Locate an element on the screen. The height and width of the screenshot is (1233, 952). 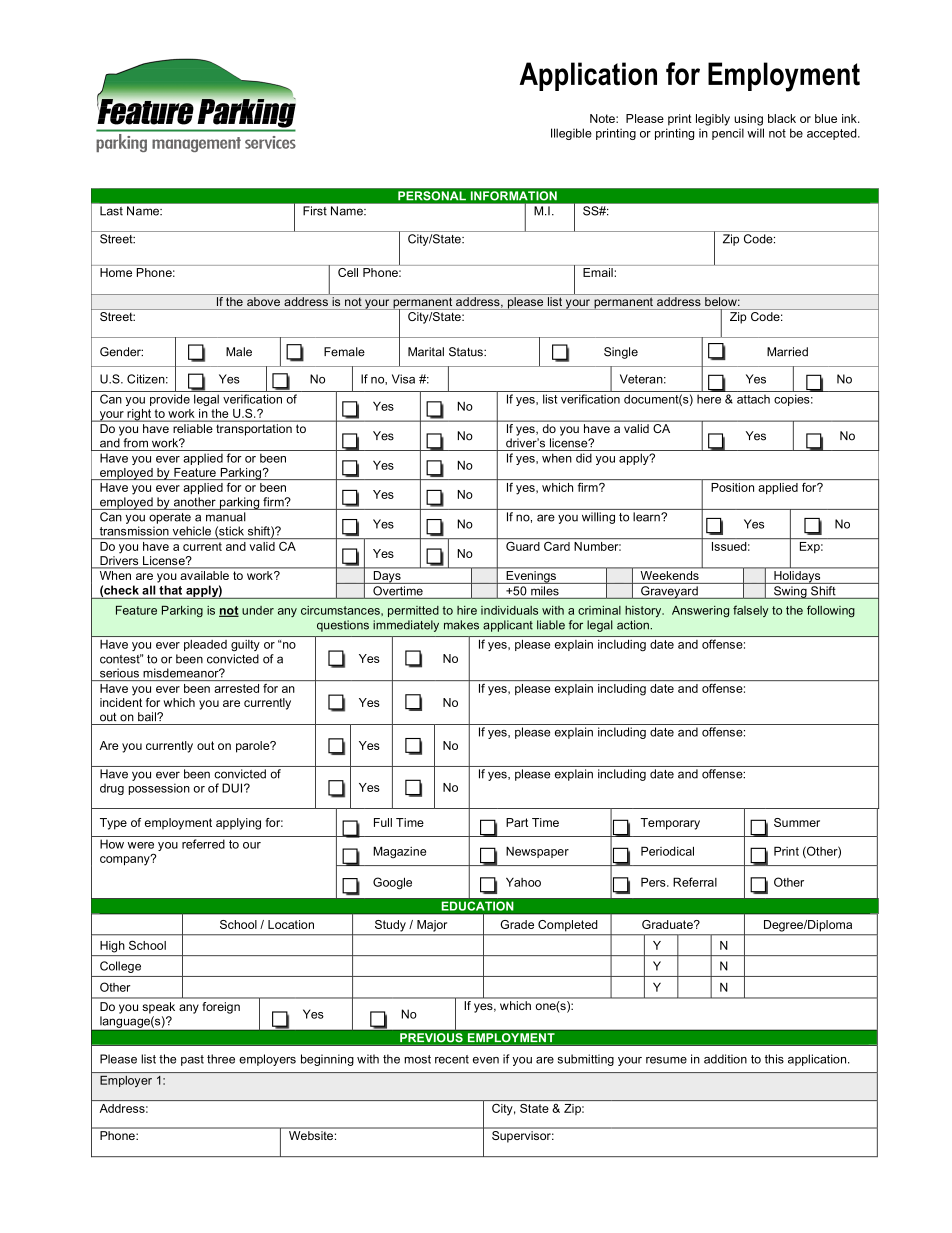
attach is located at coordinates (753, 399).
